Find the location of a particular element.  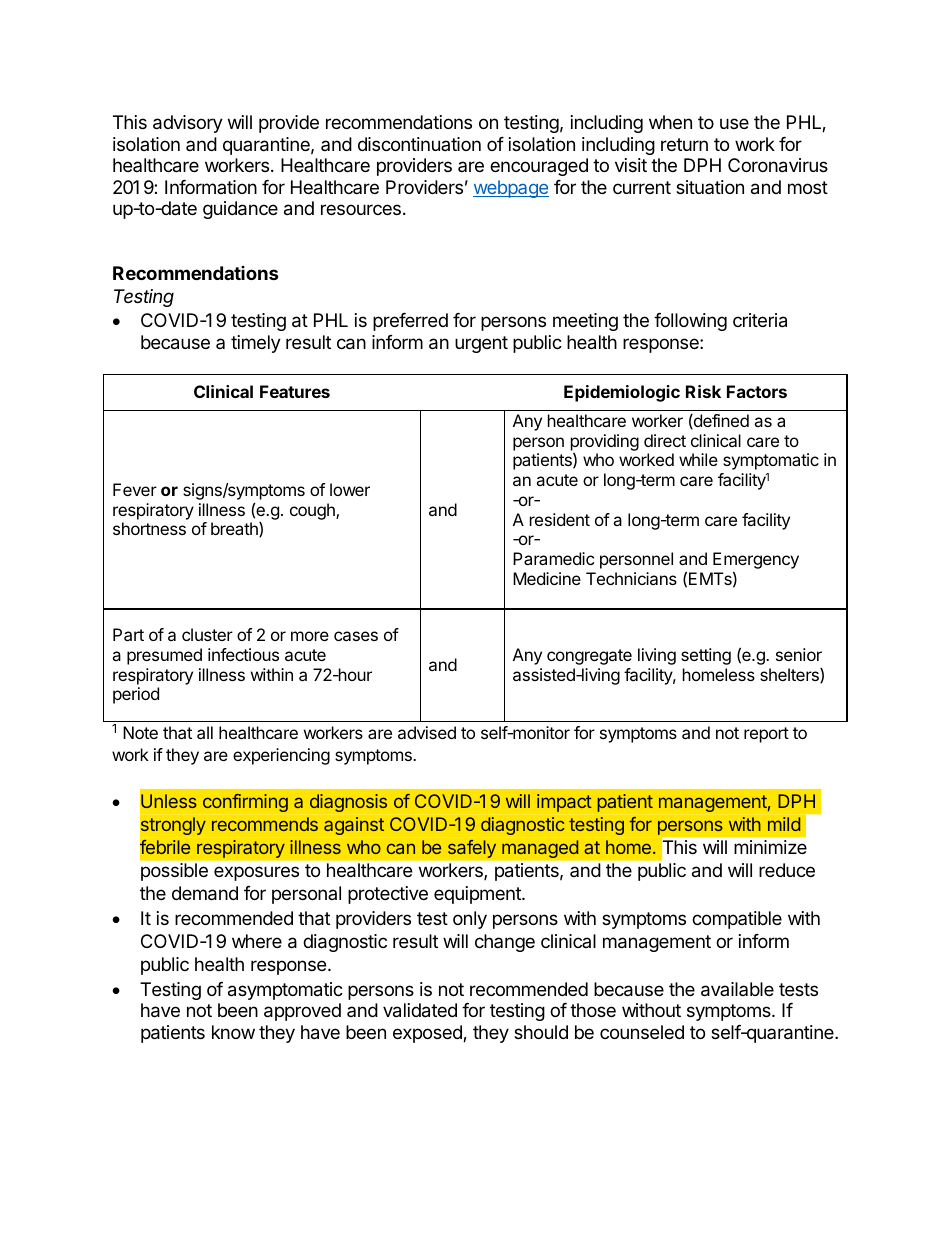

cluster is located at coordinates (207, 634).
